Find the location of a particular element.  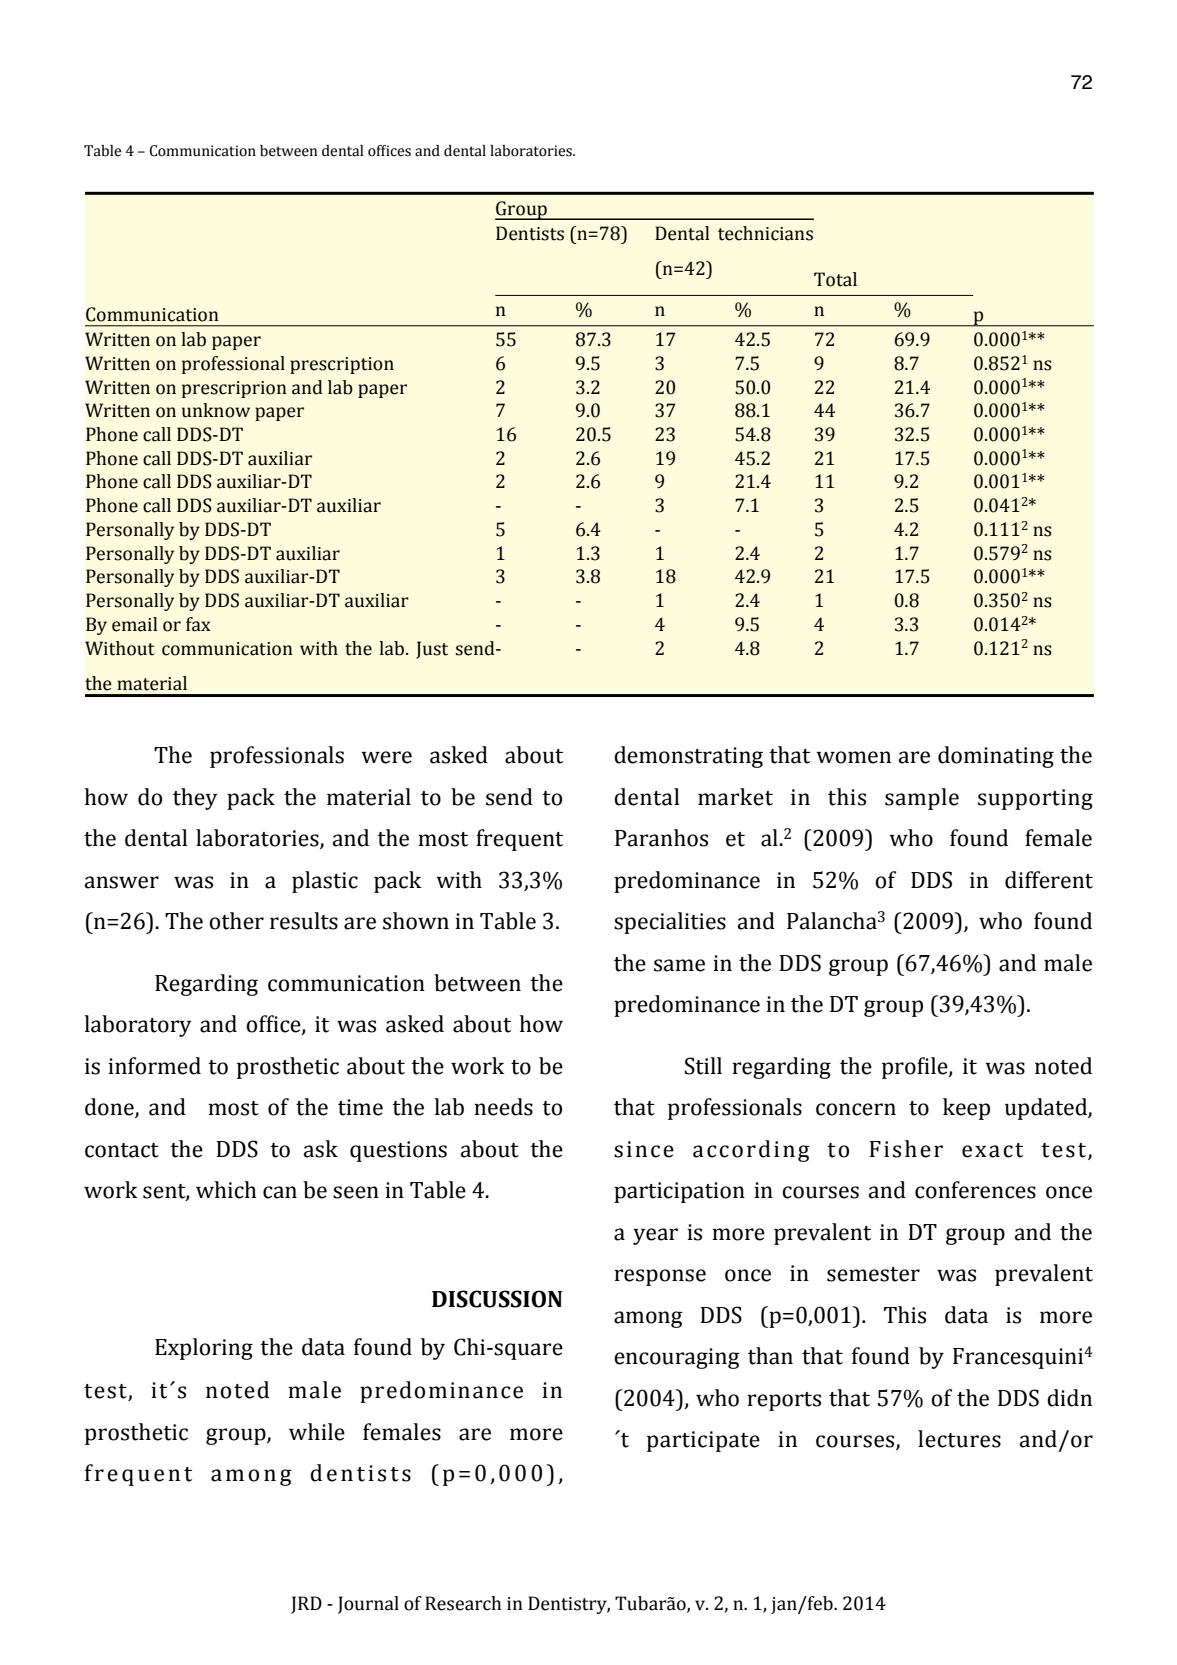

frequent is located at coordinates (519, 840).
